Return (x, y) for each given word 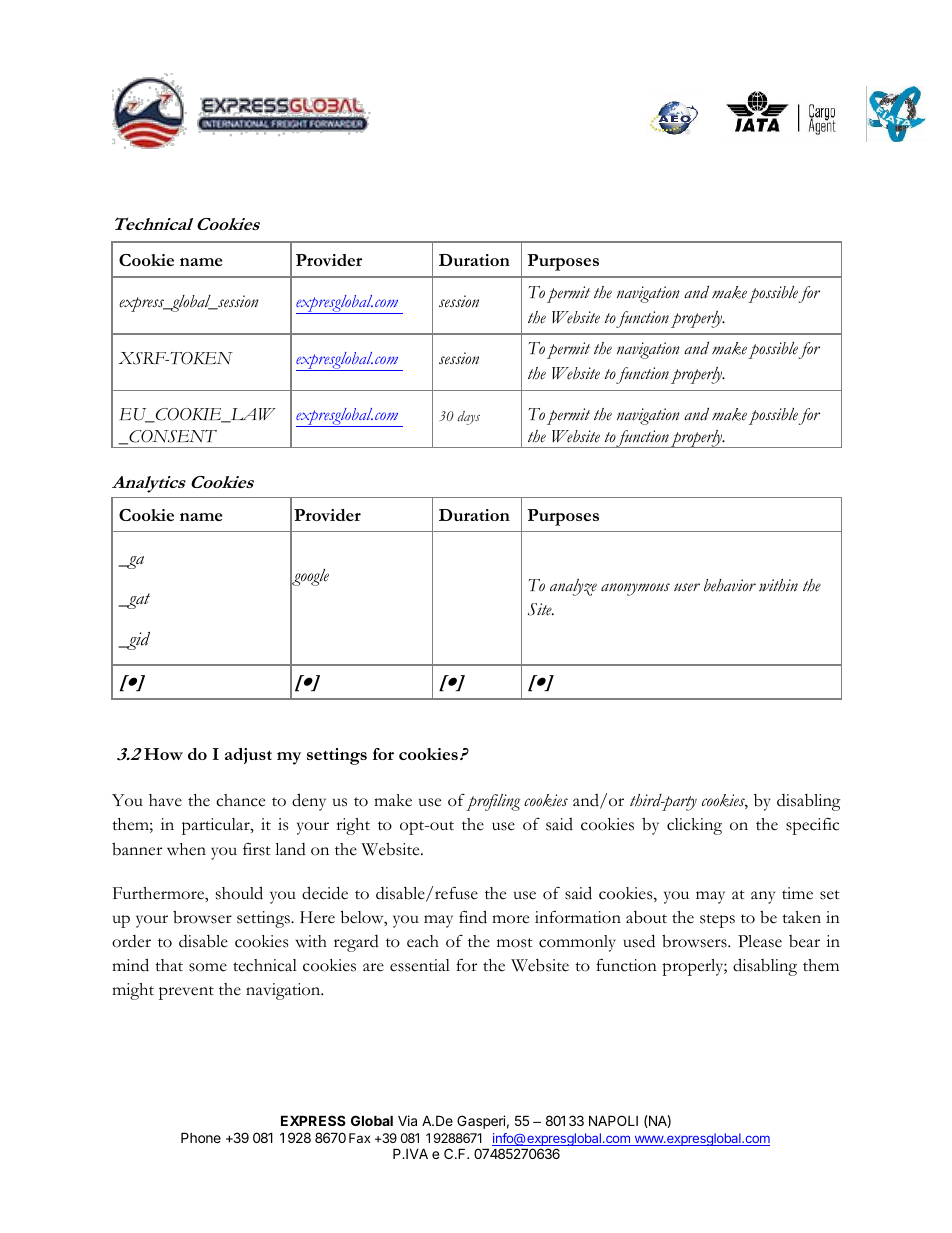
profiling (493, 802)
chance (240, 800)
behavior (730, 585)
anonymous (635, 589)
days (469, 418)
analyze (573, 587)
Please (760, 941)
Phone (201, 1137)
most (515, 943)
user (687, 587)
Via (407, 1120)
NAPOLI (613, 1120)
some (208, 967)
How (163, 754)
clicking (694, 826)
